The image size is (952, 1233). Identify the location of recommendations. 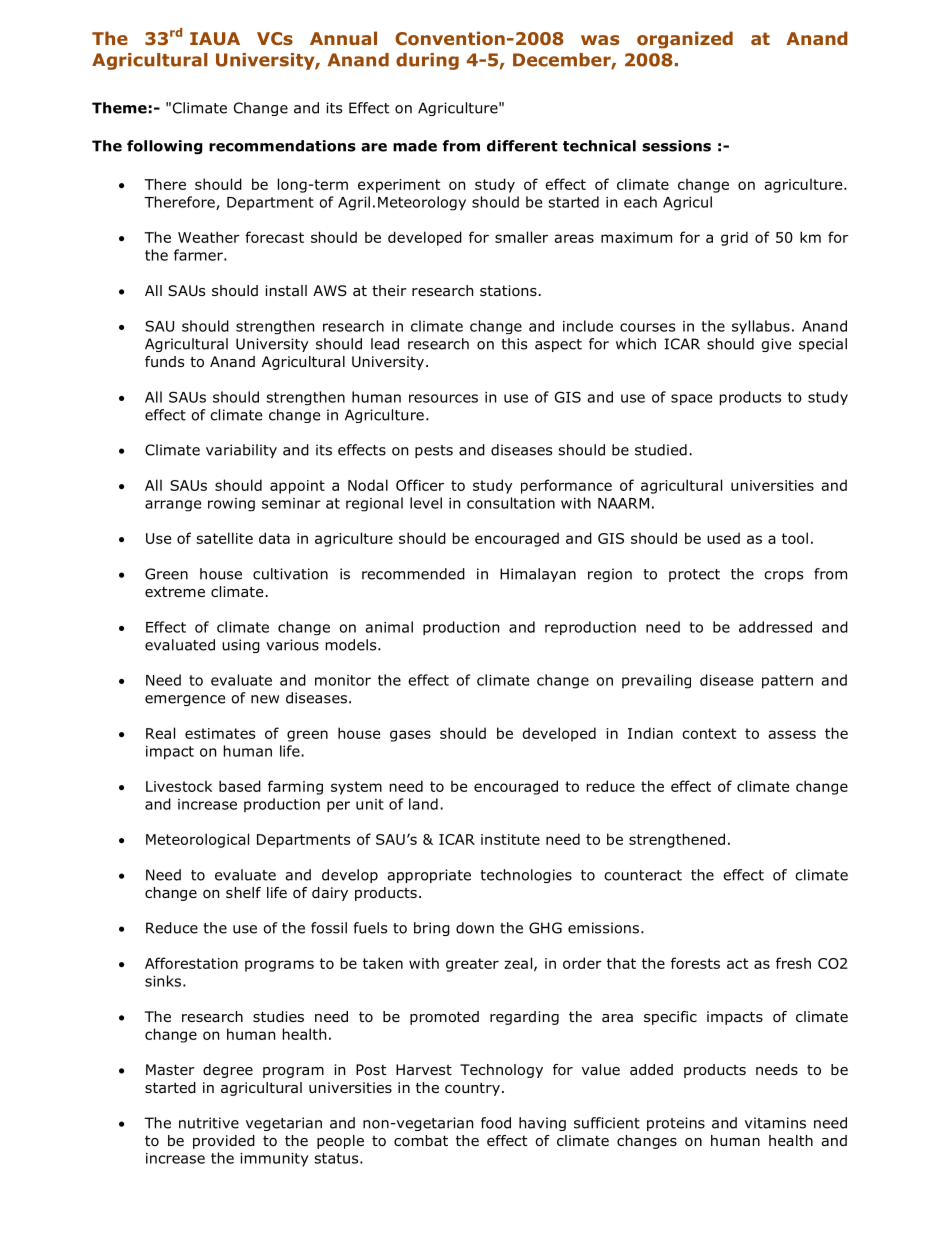
(282, 146).
